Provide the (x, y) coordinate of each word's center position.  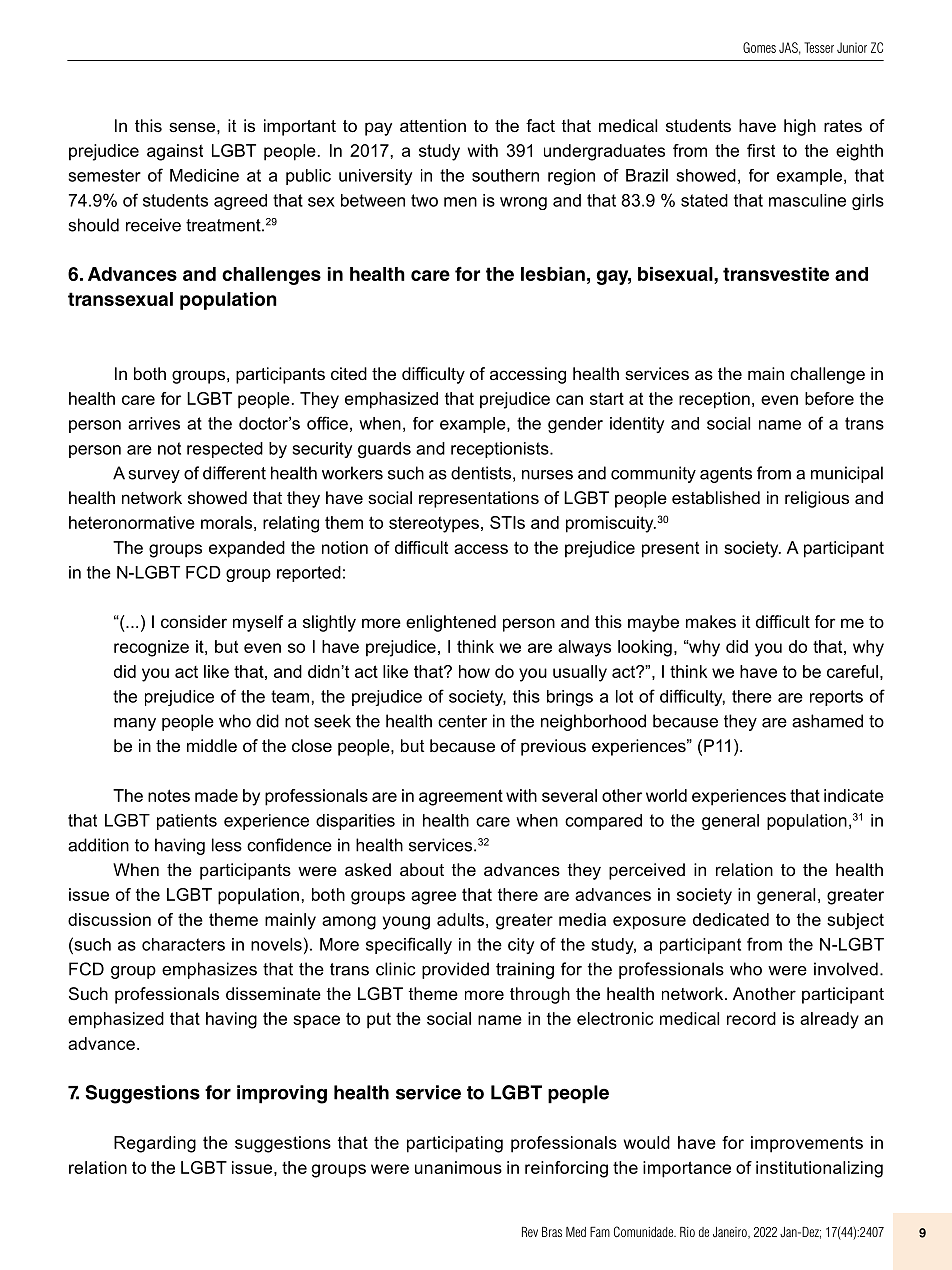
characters (183, 944)
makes (711, 621)
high (800, 127)
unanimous (458, 1167)
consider (194, 621)
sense (193, 127)
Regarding (155, 1144)
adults (460, 919)
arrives (154, 423)
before (829, 398)
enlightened (451, 623)
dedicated (731, 919)
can (569, 400)
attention (433, 125)
